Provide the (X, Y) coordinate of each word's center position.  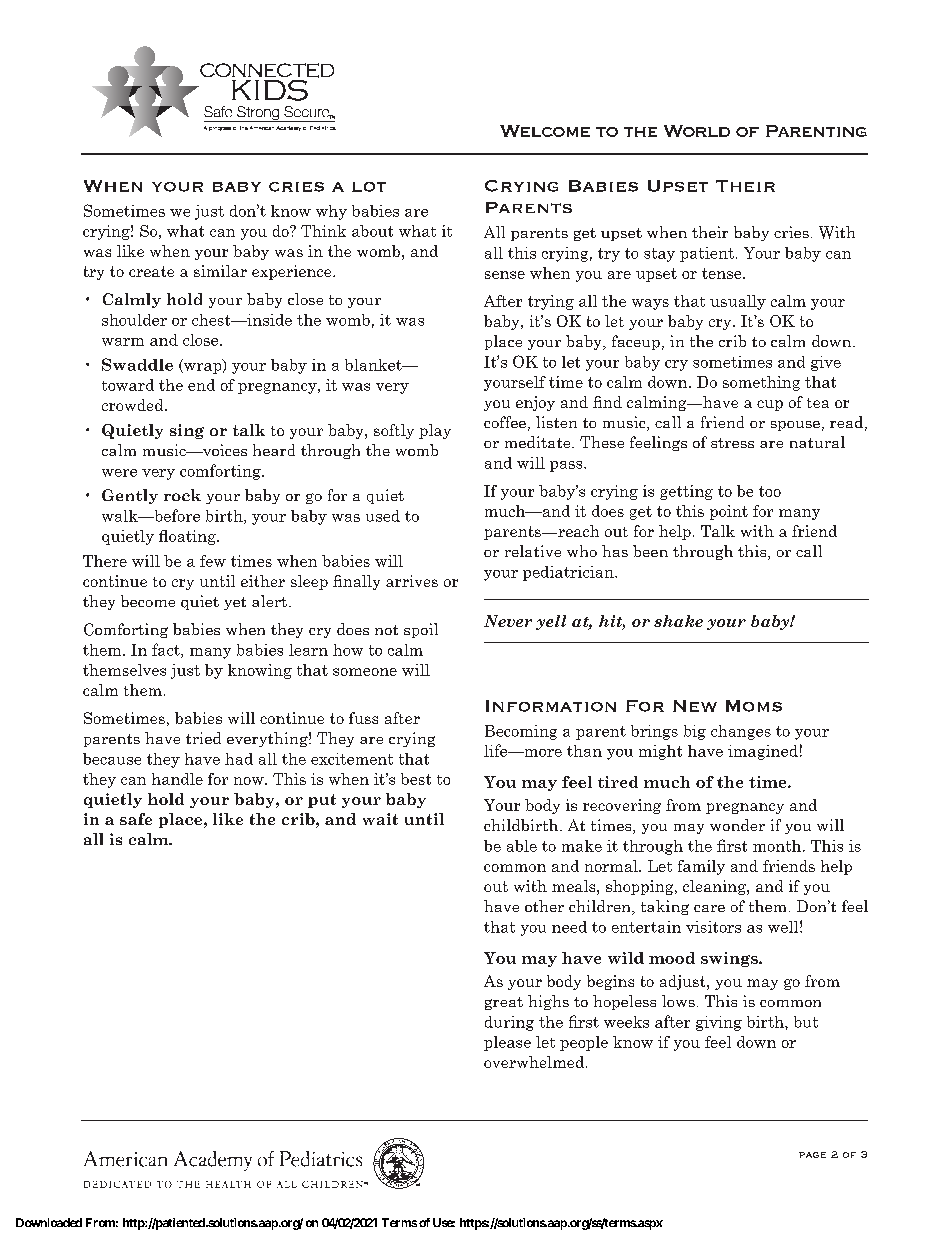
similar (220, 271)
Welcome (545, 131)
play (435, 431)
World (697, 131)
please (507, 1043)
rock (182, 495)
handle (177, 779)
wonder (737, 825)
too (770, 491)
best (416, 779)
